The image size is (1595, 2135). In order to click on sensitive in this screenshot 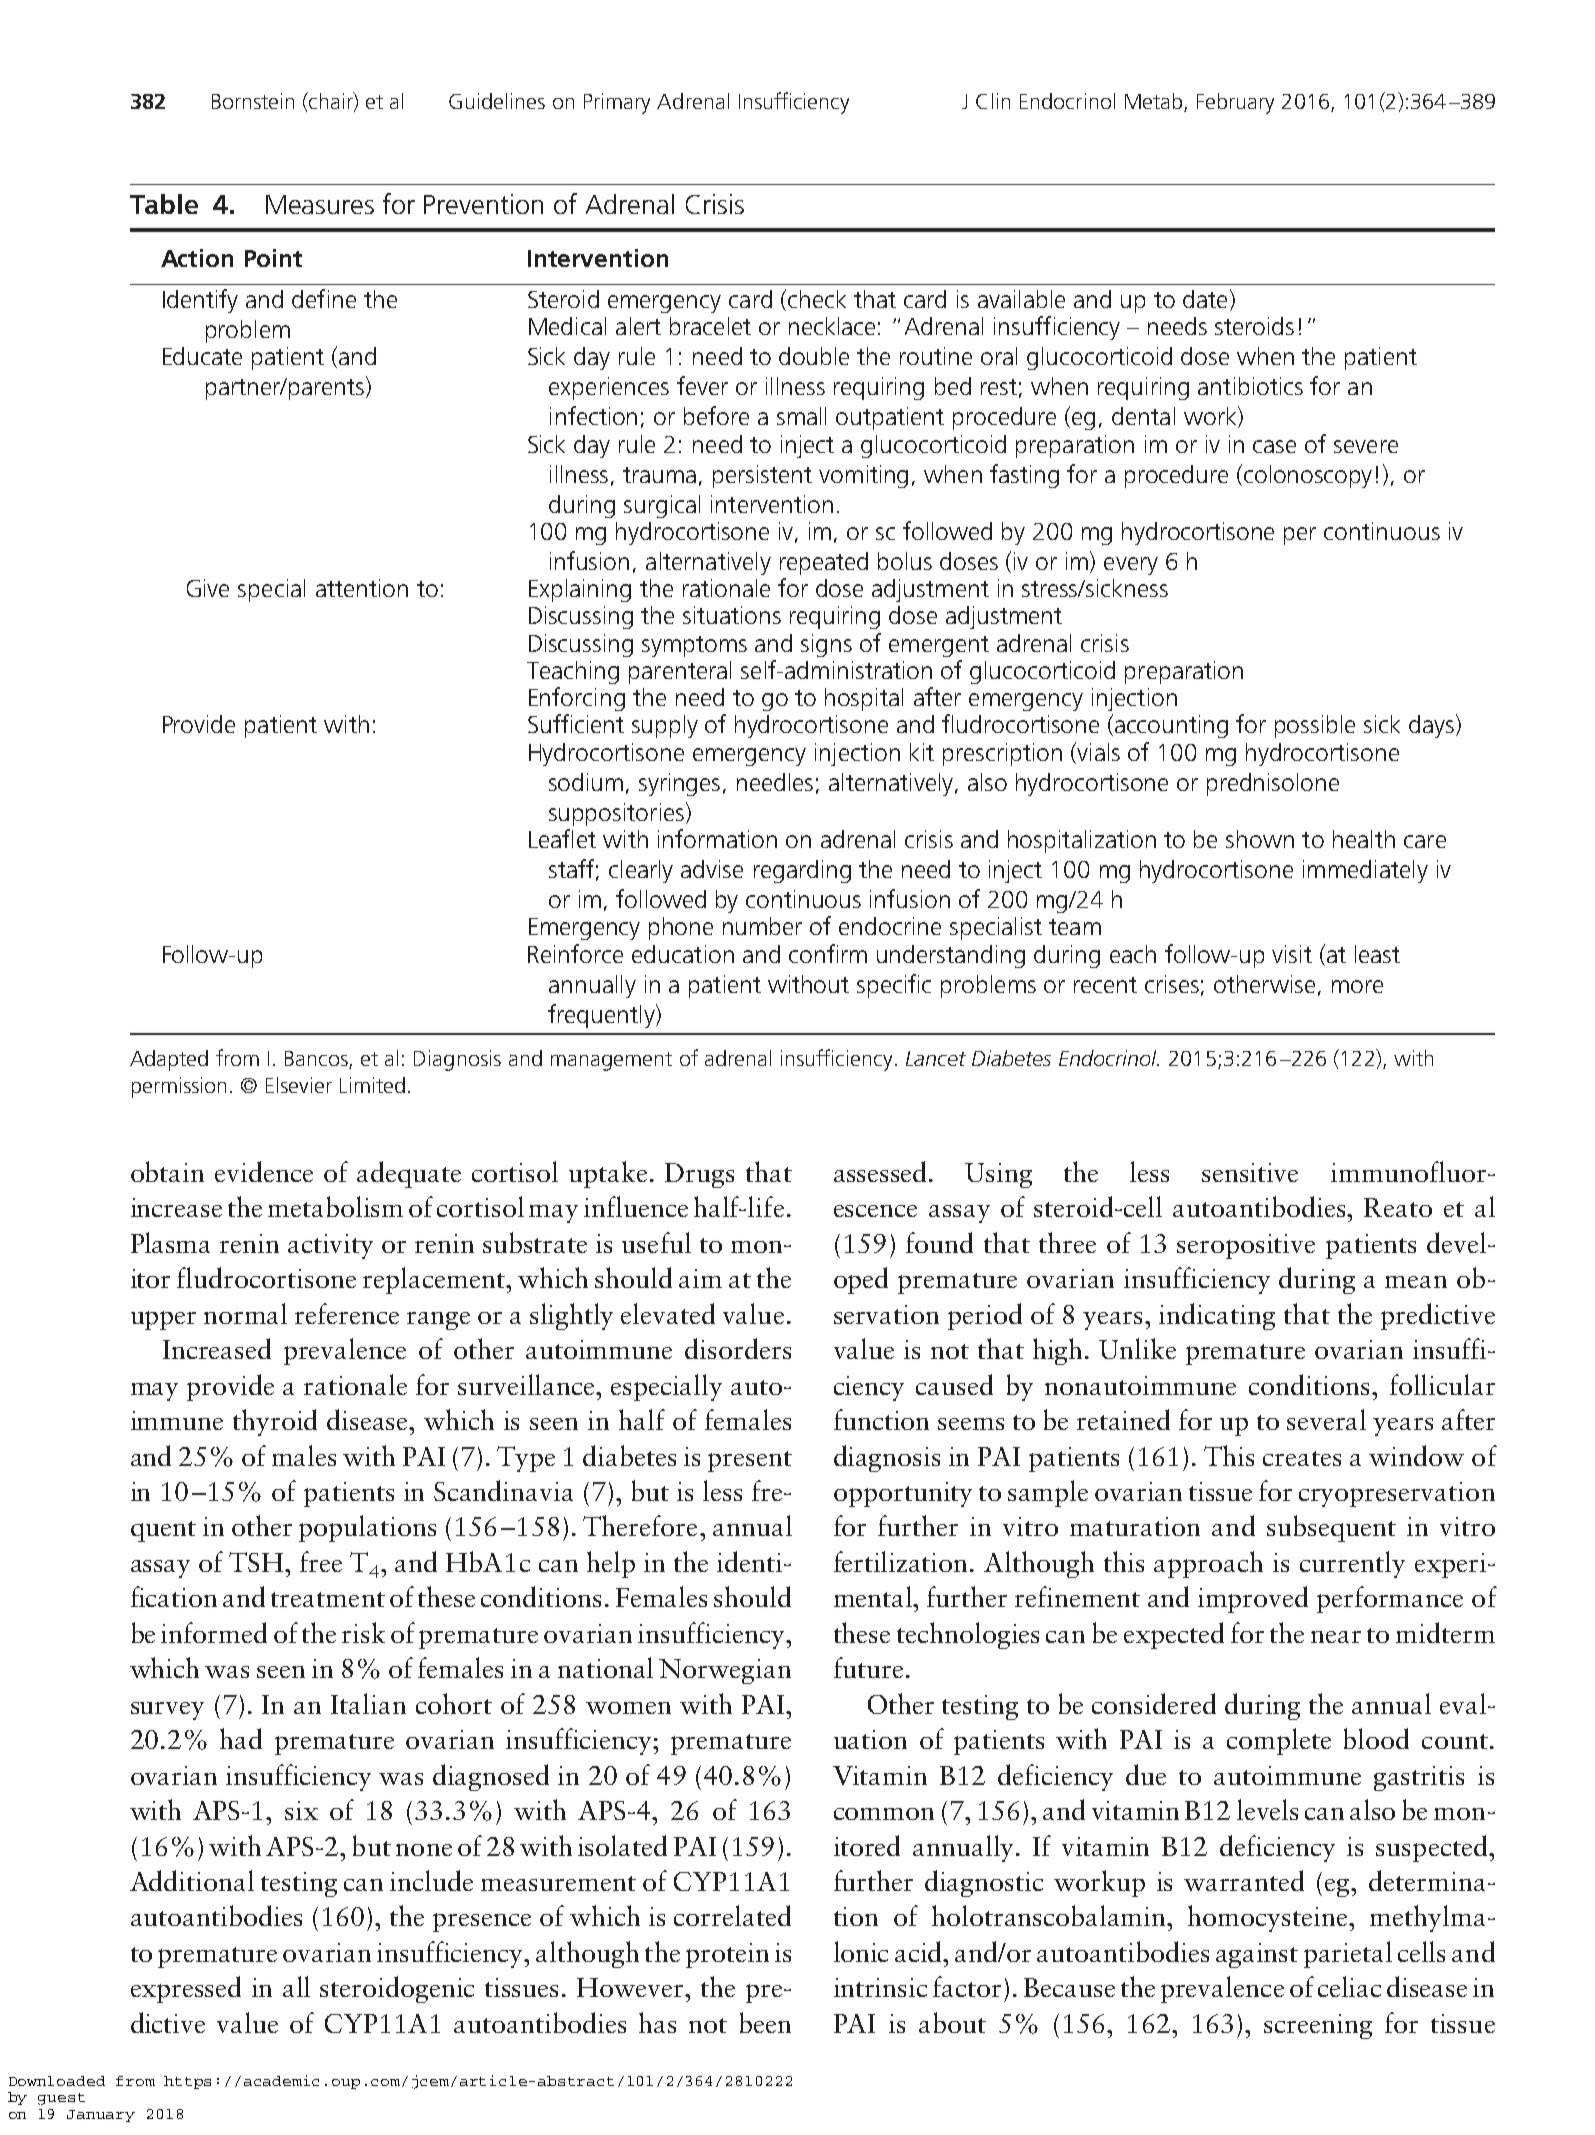, I will do `click(1250, 1172)`.
